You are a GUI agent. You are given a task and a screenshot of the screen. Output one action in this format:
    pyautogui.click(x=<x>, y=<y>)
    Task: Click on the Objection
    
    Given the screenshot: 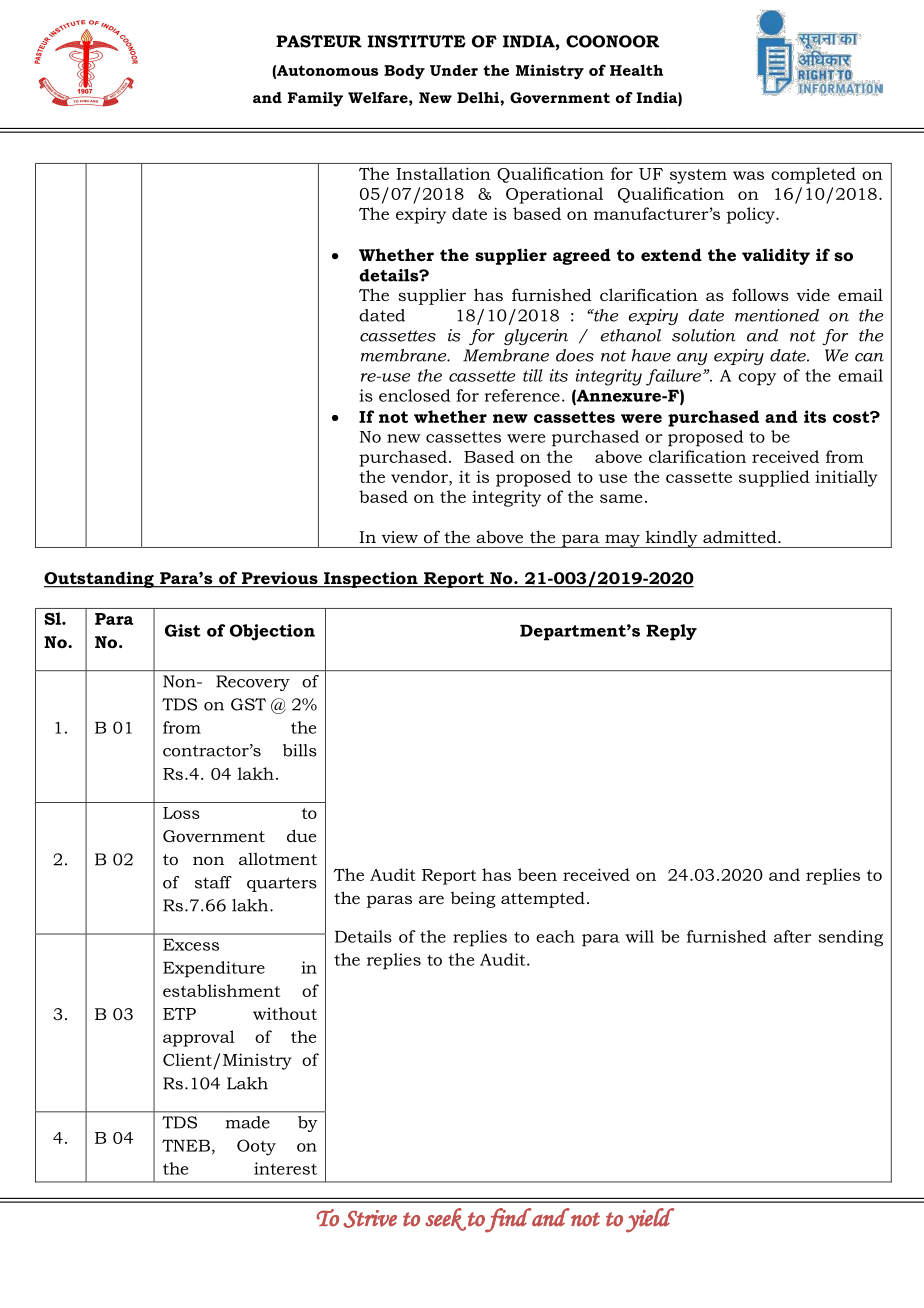 What is the action you would take?
    pyautogui.click(x=272, y=632)
